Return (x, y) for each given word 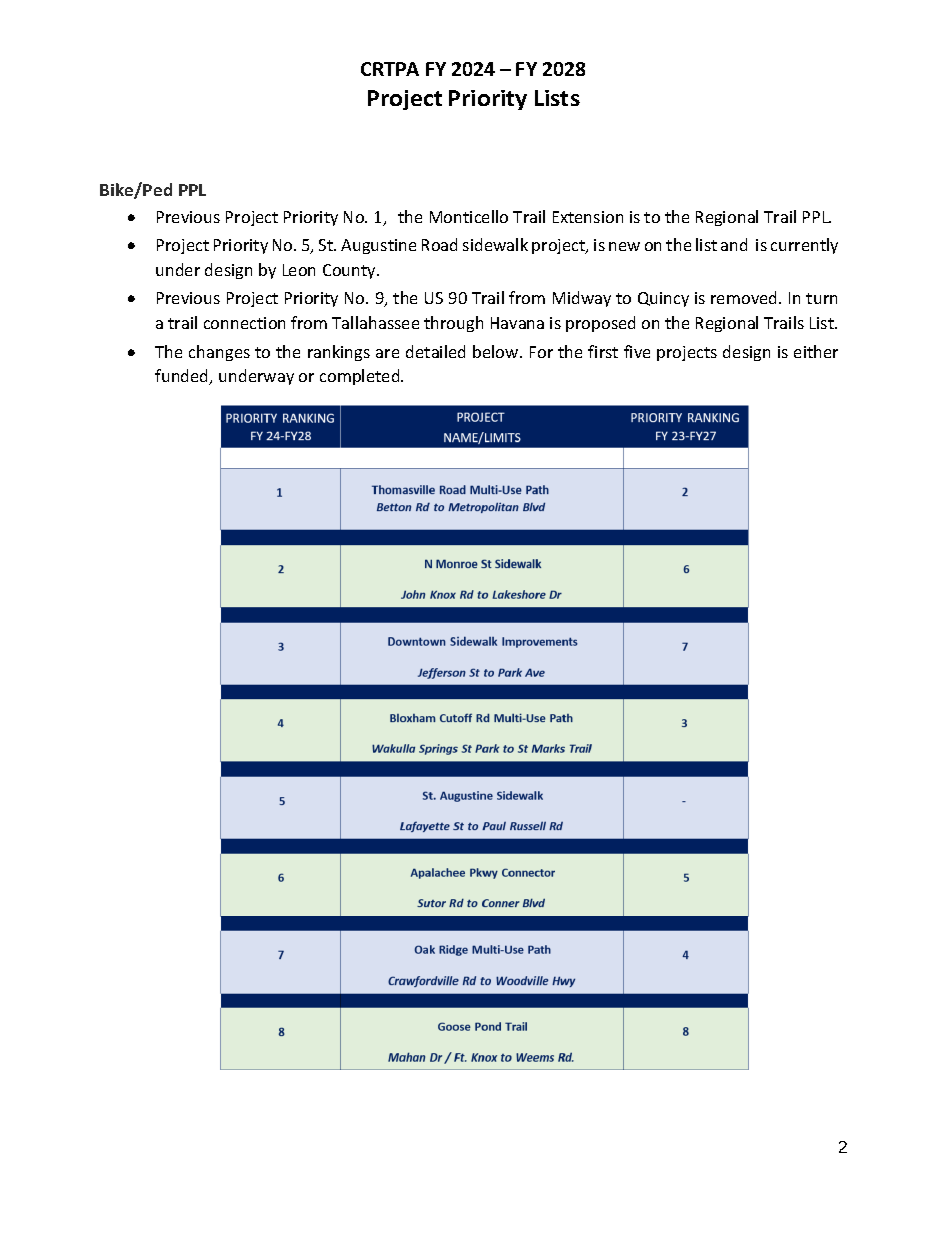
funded (183, 377)
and (734, 244)
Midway (582, 299)
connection (244, 323)
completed (361, 377)
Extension (588, 217)
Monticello (469, 216)
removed (745, 297)
